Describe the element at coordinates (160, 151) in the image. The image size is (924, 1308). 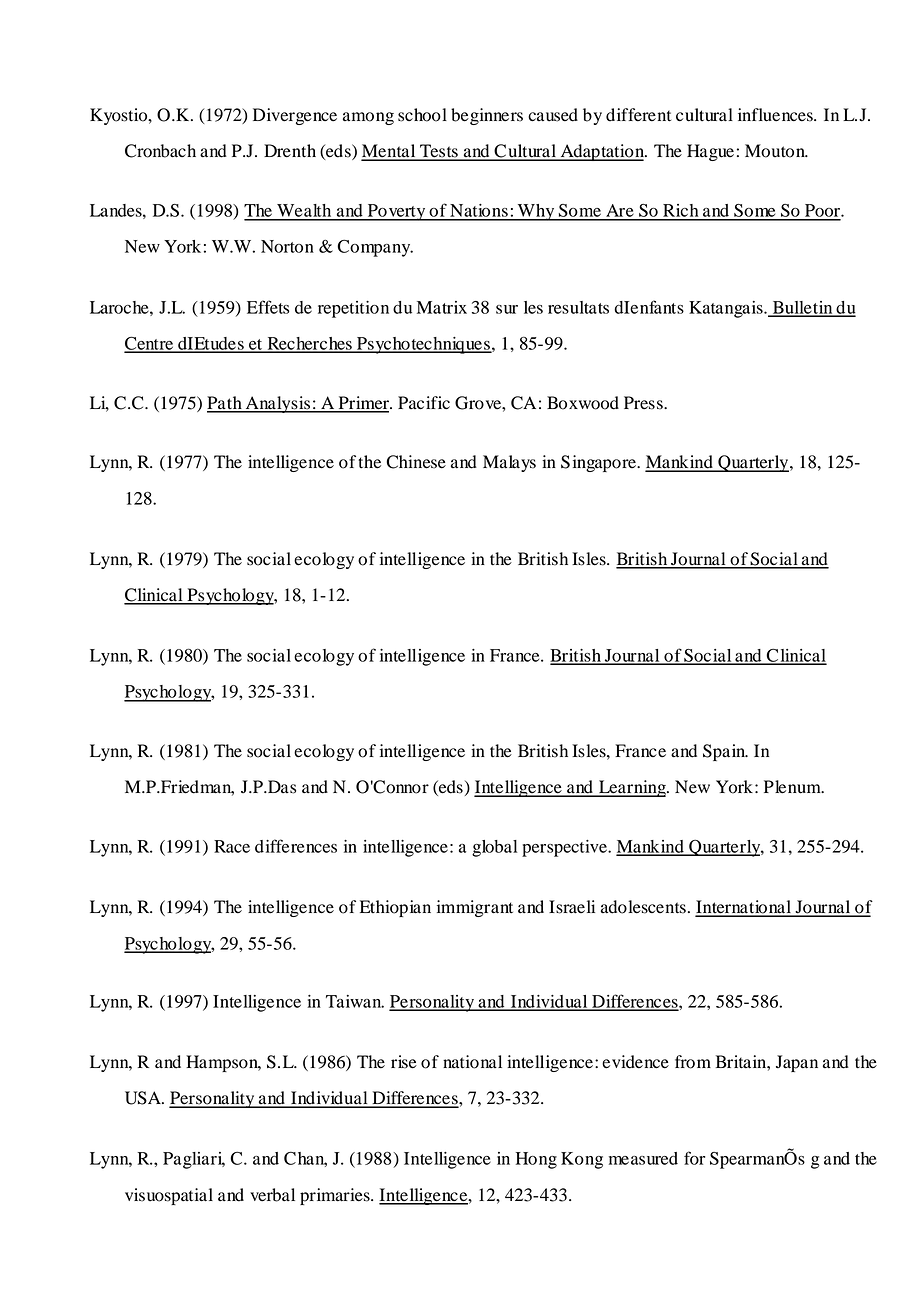
I see `Cronbach` at that location.
